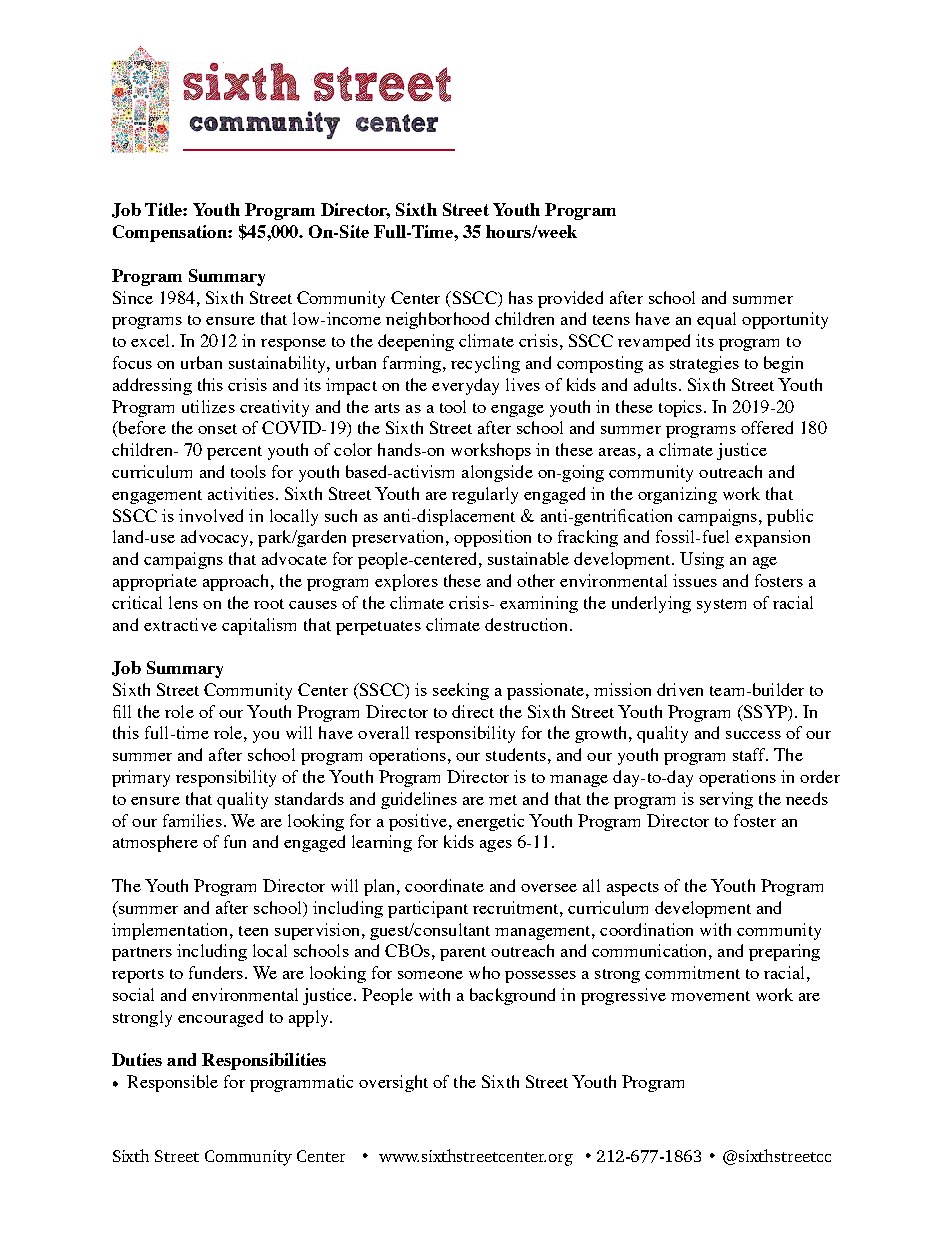 This screenshot has width=952, height=1233. I want to click on system, so click(721, 606).
